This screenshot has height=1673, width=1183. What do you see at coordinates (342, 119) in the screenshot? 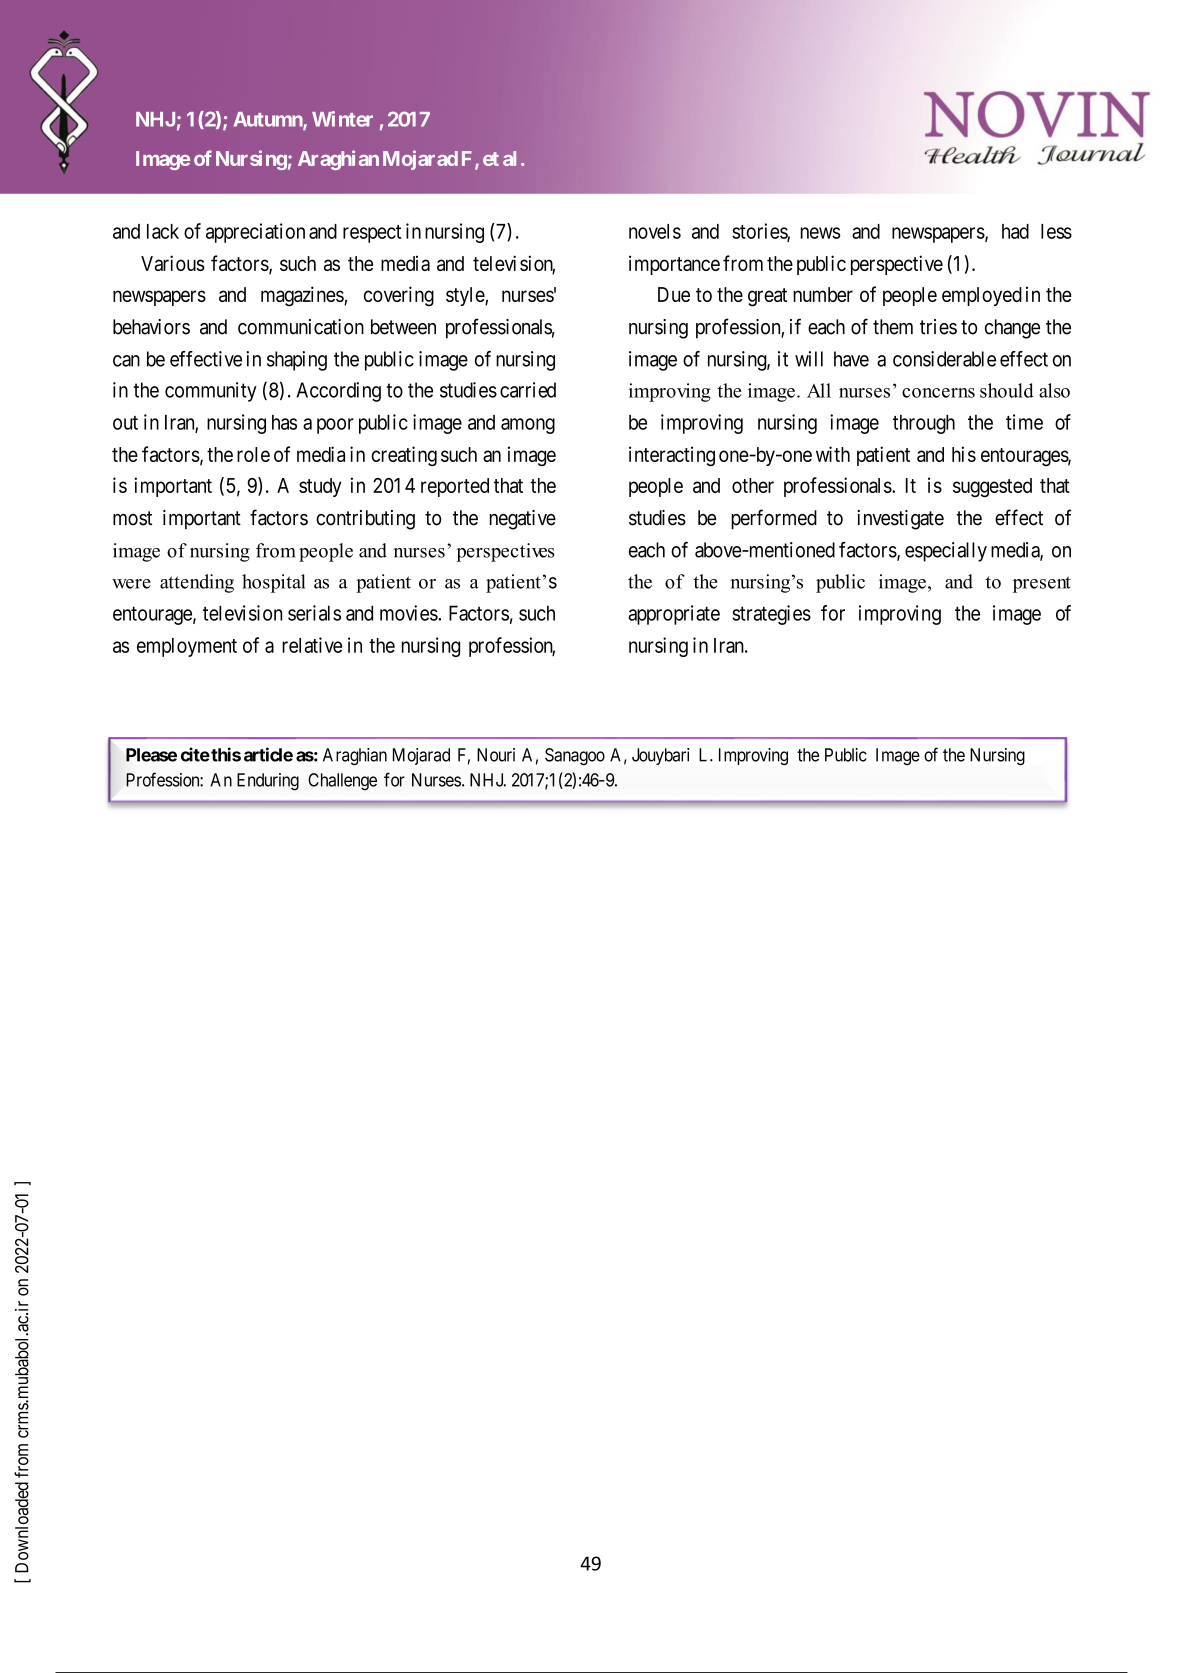
I see `Winter` at bounding box center [342, 119].
